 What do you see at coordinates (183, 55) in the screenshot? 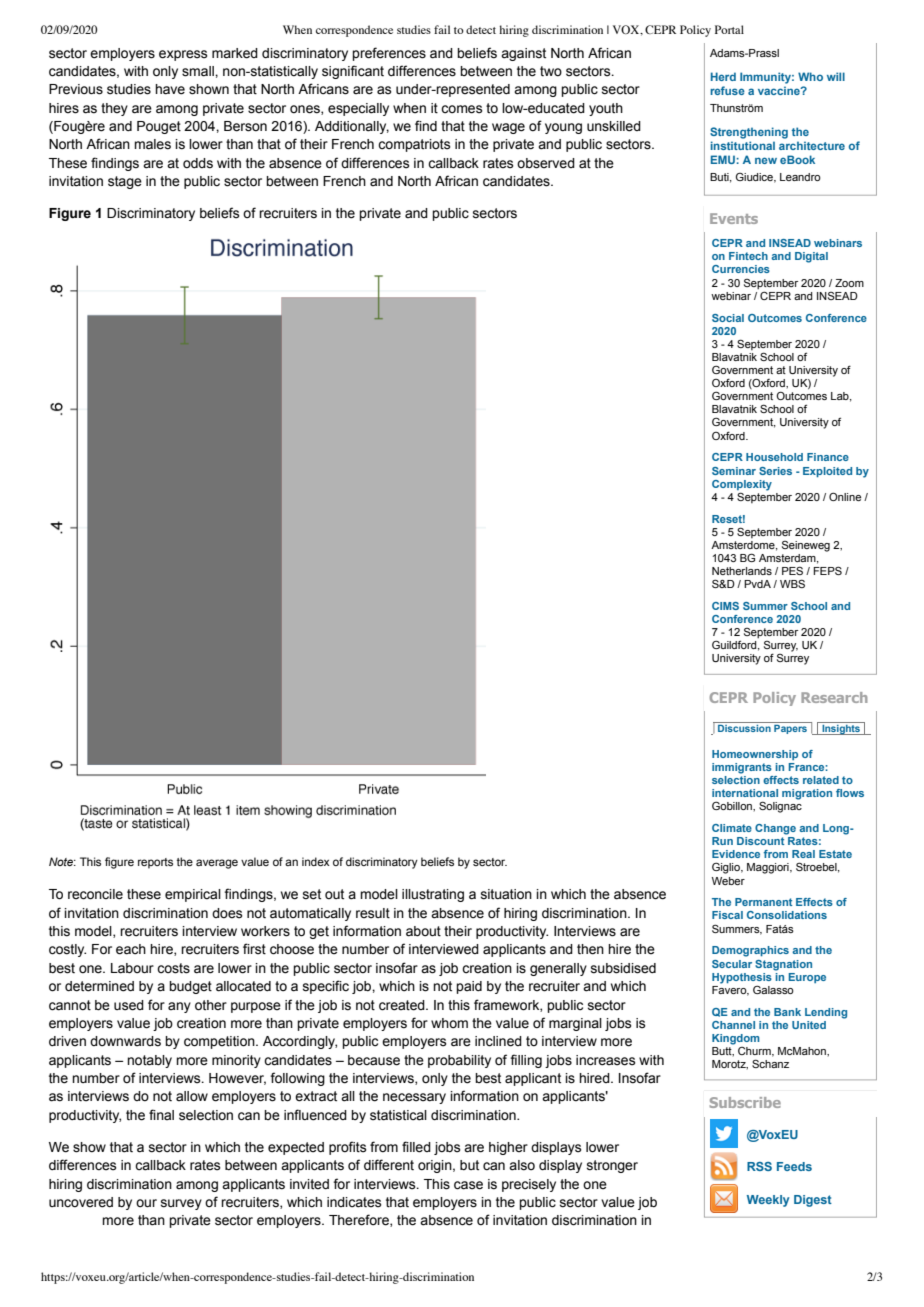
I see `express` at bounding box center [183, 55].
